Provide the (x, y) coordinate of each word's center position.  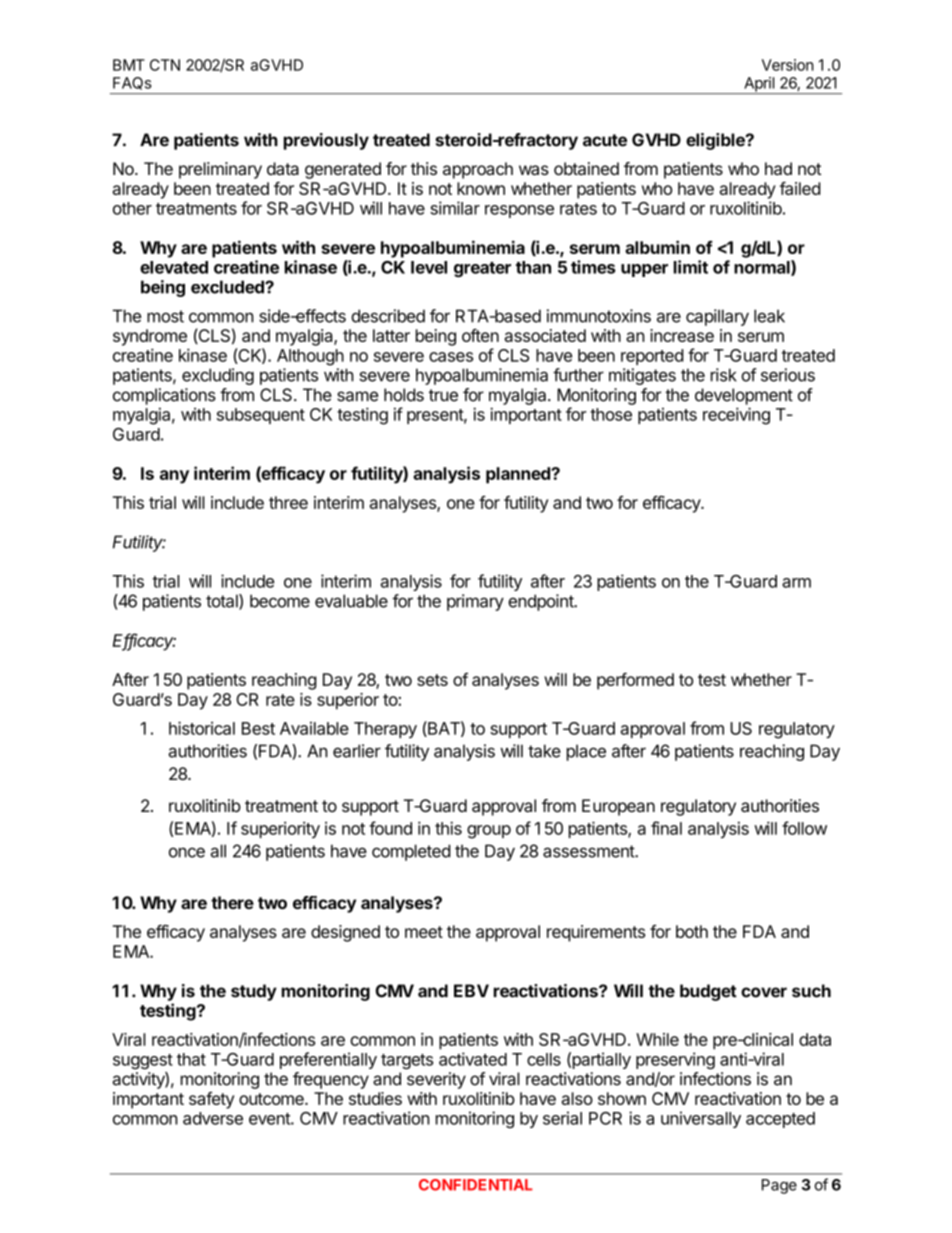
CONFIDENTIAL (476, 1185)
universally (701, 1119)
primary (475, 602)
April (759, 85)
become (280, 601)
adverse (213, 1118)
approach (478, 170)
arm (796, 583)
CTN (165, 65)
